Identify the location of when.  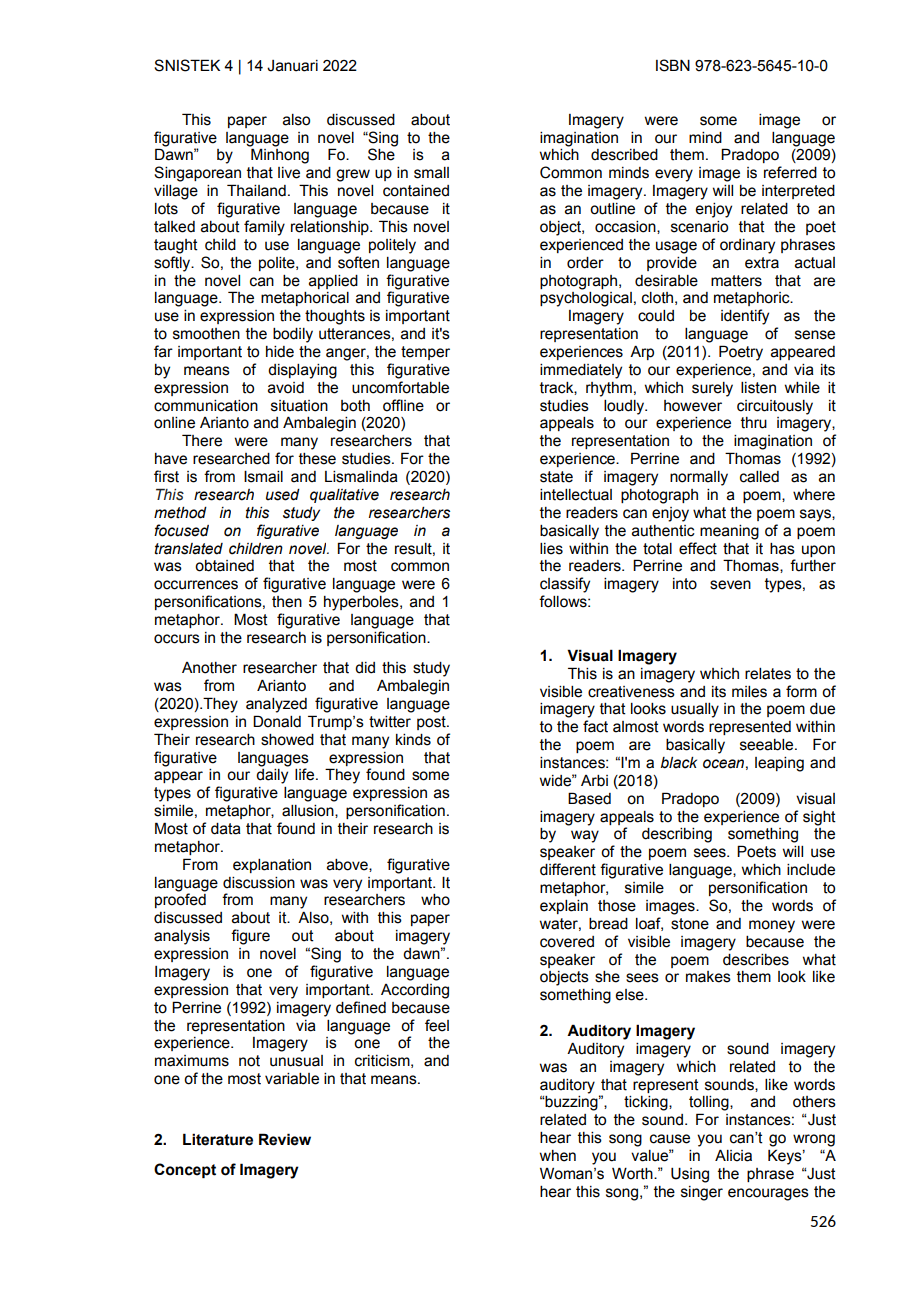
(558, 1156).
